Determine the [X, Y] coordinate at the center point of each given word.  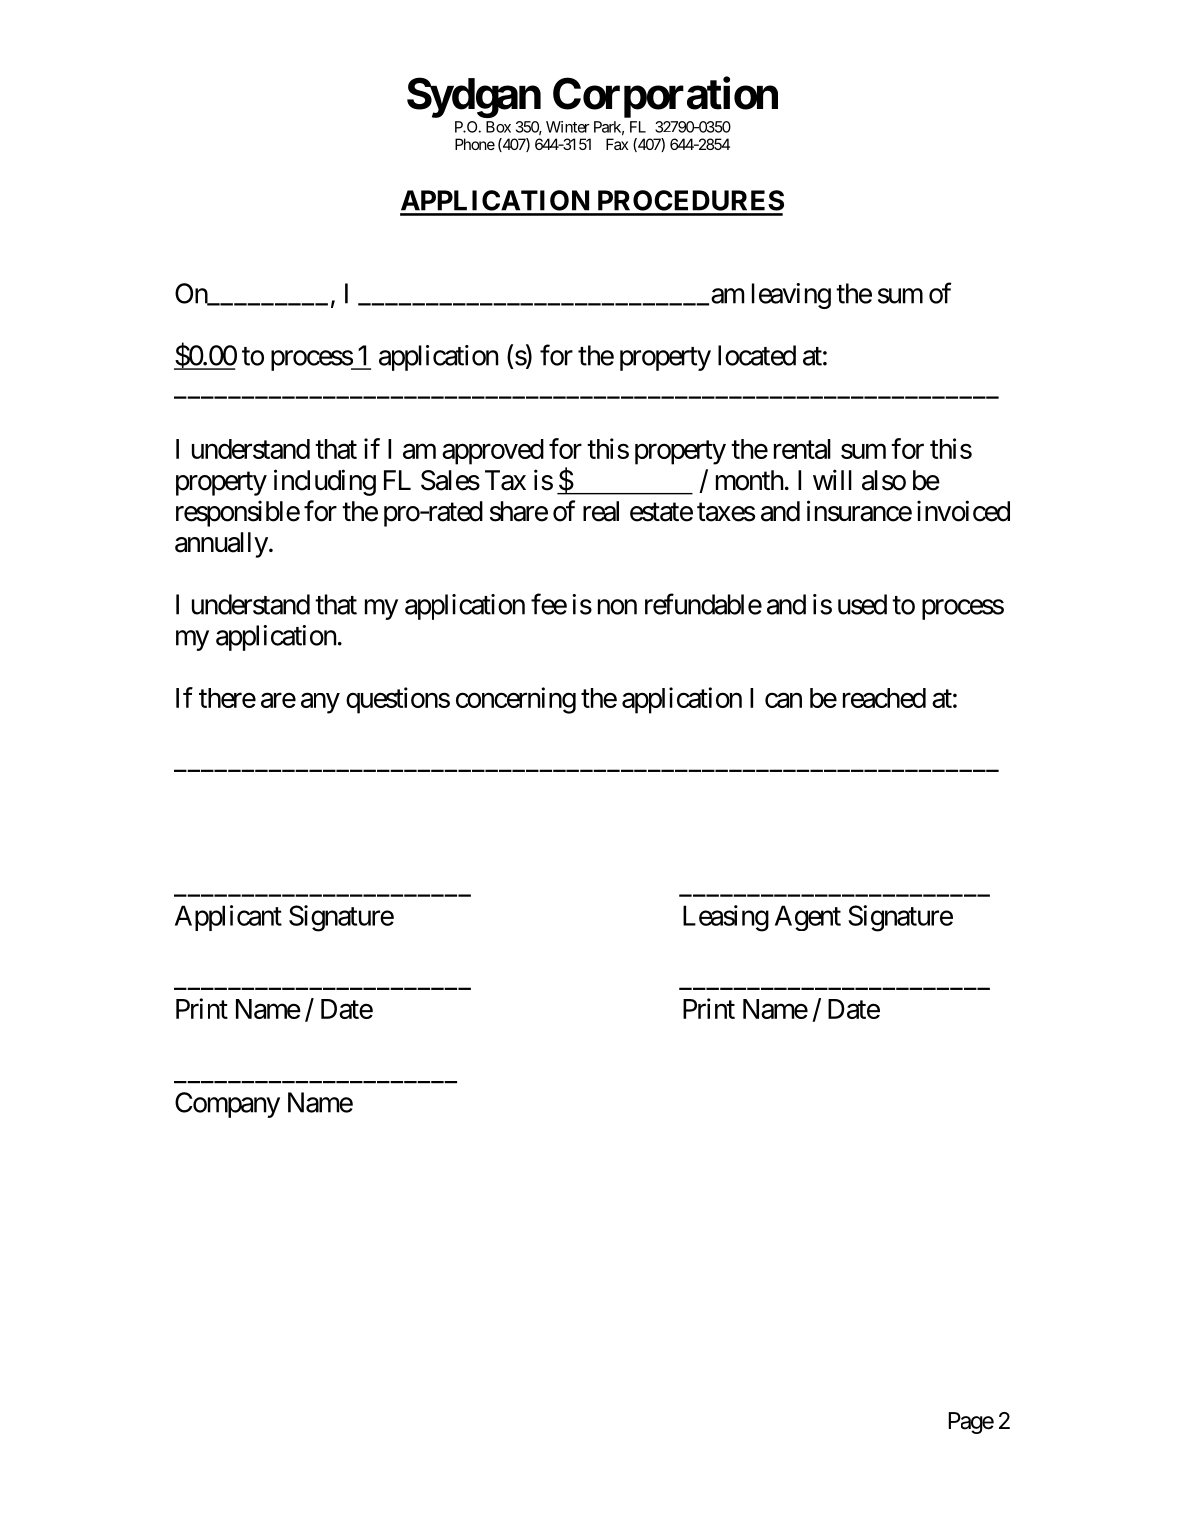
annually [221, 545]
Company [227, 1105]
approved [493, 452]
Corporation [665, 97]
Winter [568, 127]
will [832, 479]
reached [884, 698]
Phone [475, 144]
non [617, 607]
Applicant [228, 918]
